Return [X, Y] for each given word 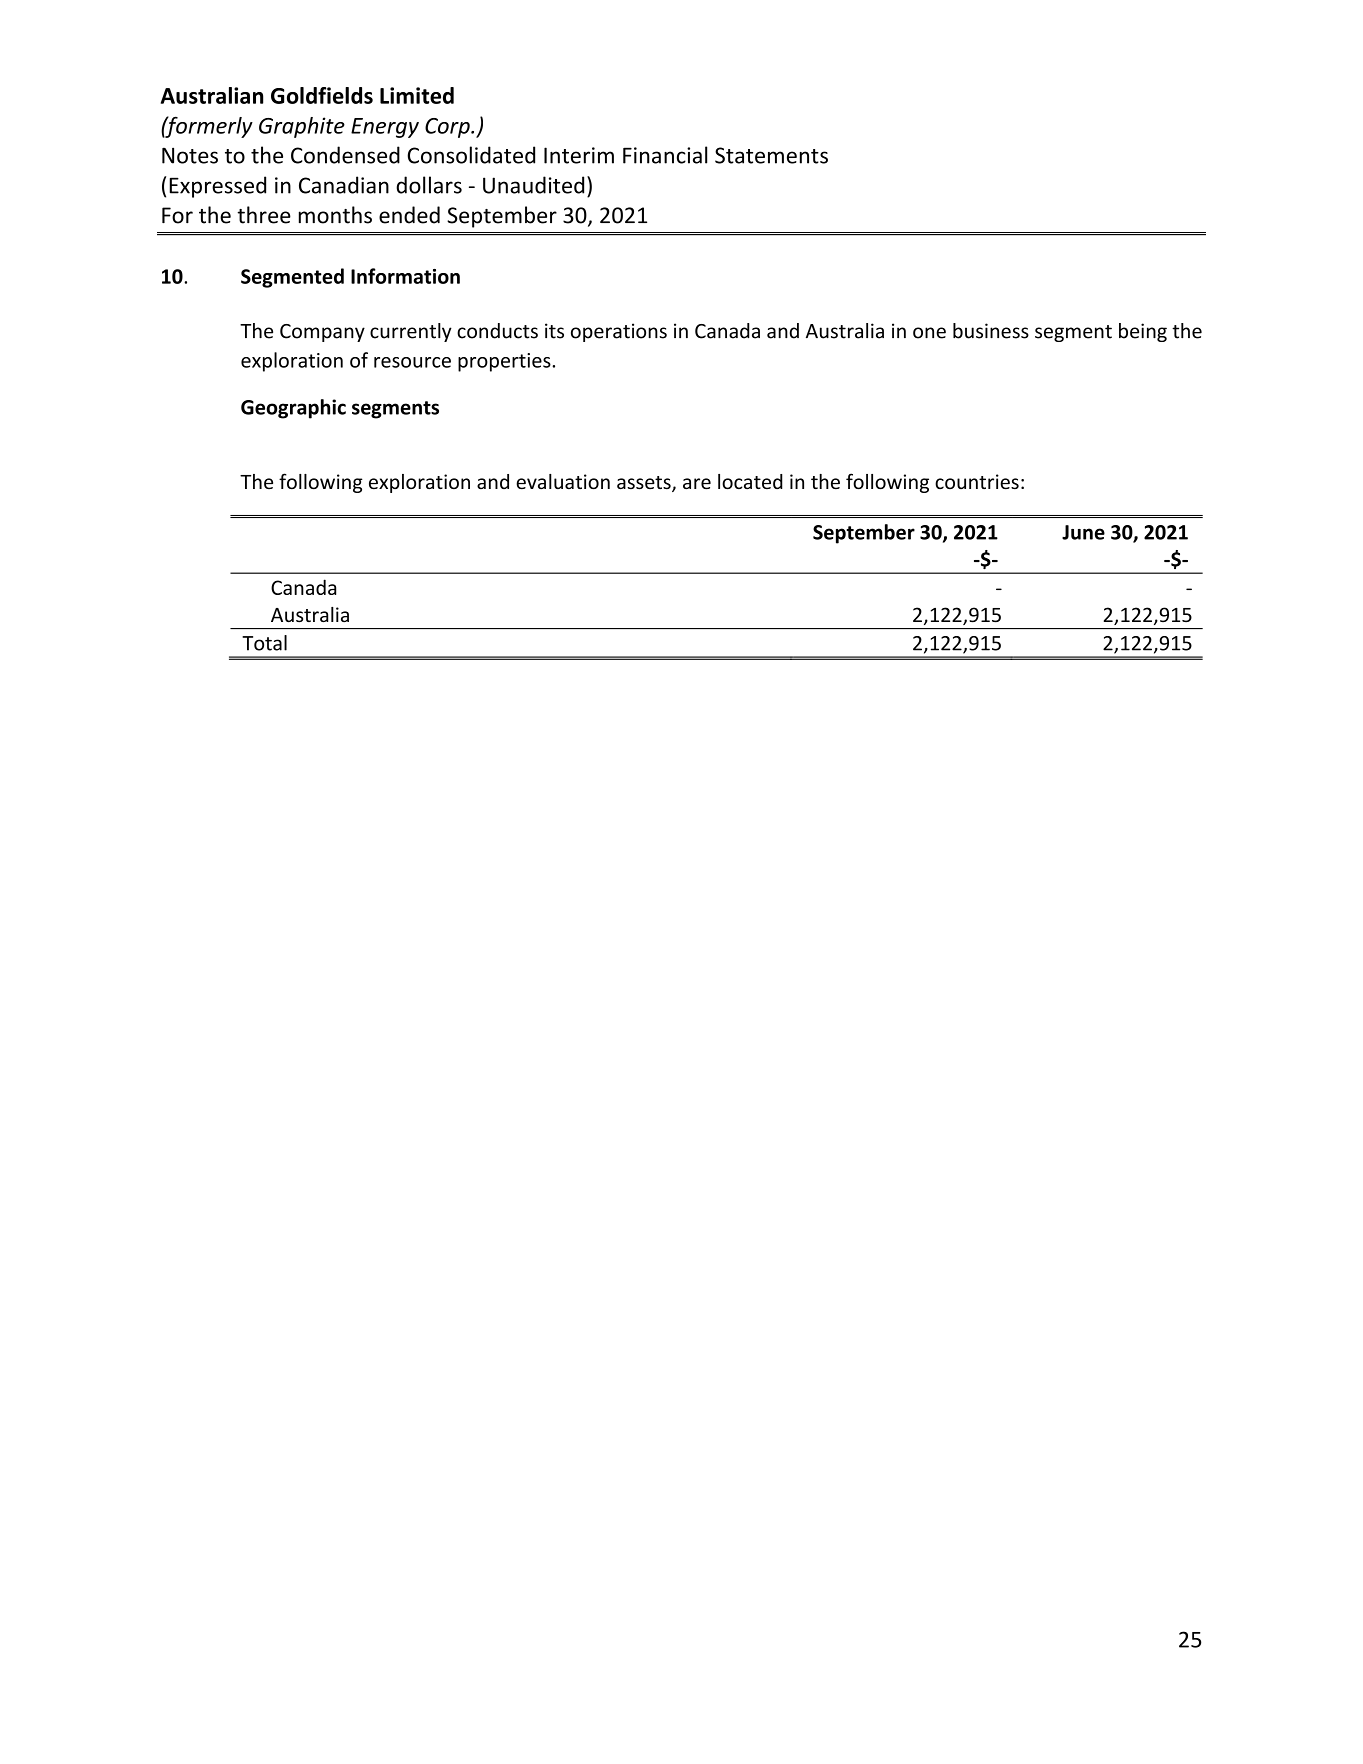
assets [645, 484]
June [1083, 532]
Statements [771, 155]
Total [264, 643]
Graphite [302, 127]
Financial [665, 155]
